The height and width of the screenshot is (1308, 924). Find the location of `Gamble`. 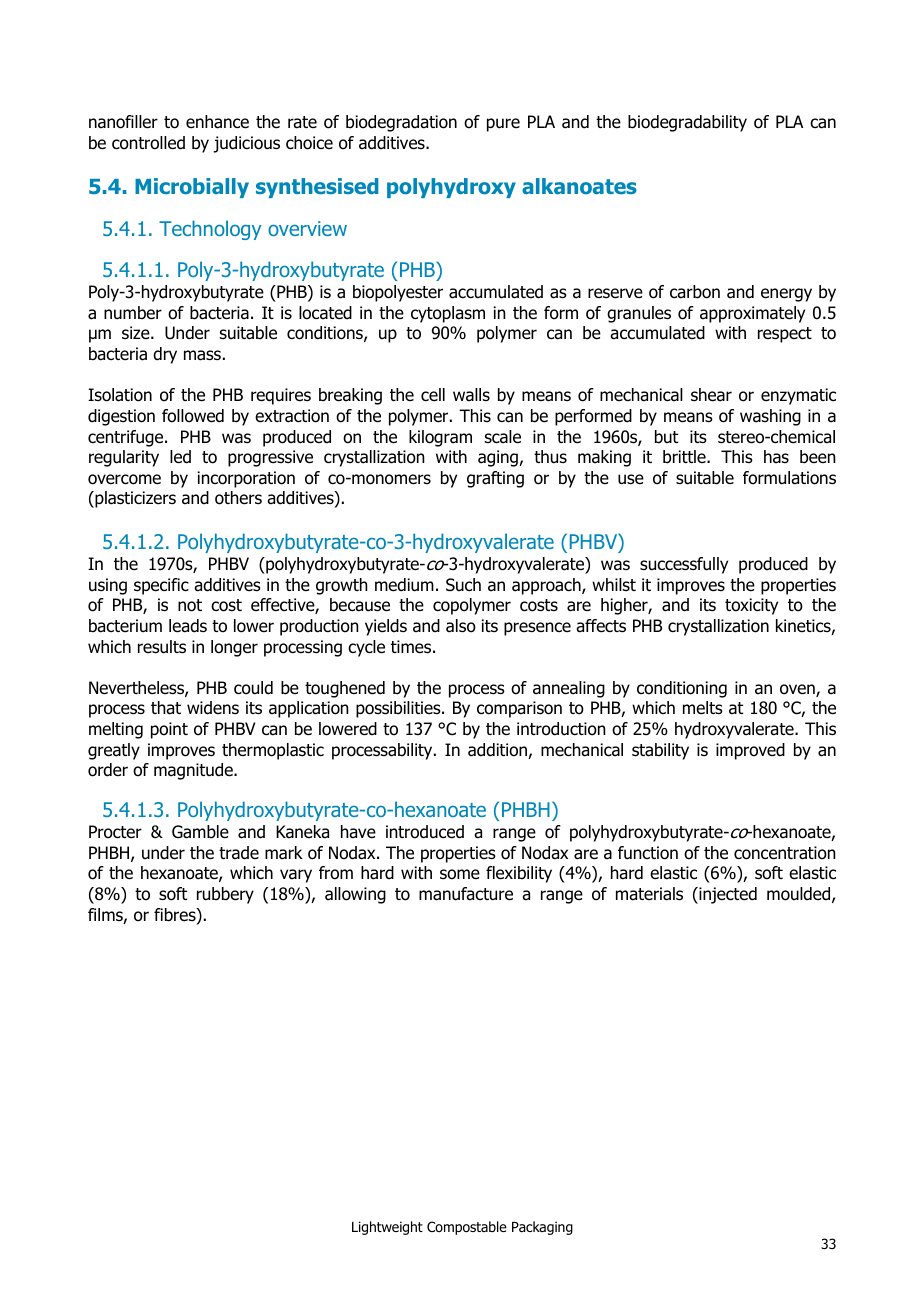

Gamble is located at coordinates (200, 832).
